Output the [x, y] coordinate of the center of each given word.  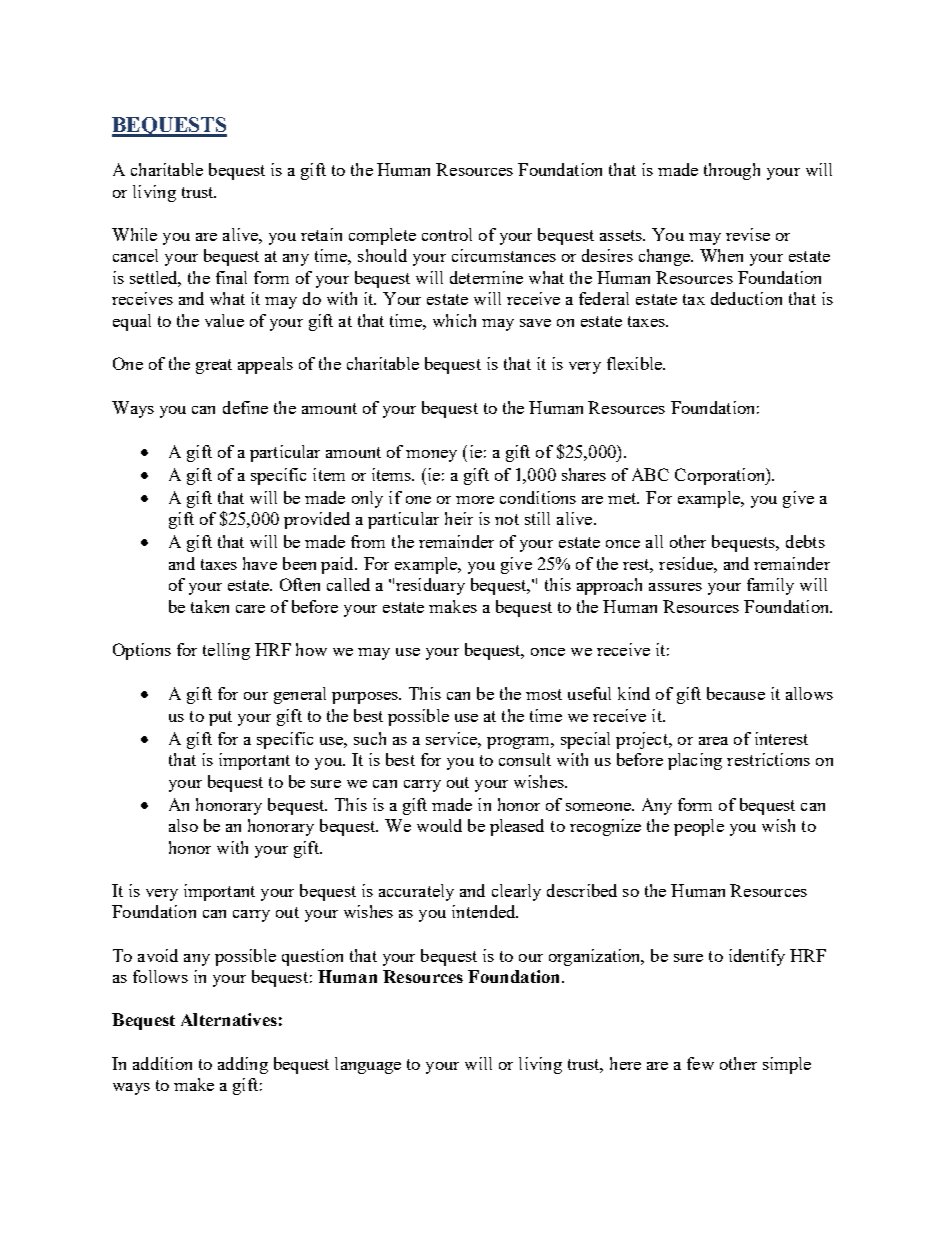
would [439, 825]
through [732, 171]
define [245, 407]
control [447, 234]
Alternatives [229, 1019]
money [431, 456]
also [183, 825]
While [134, 234]
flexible [636, 363]
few [700, 1063]
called [348, 584]
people [699, 827]
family [770, 586]
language [368, 1065]
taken [210, 606]
